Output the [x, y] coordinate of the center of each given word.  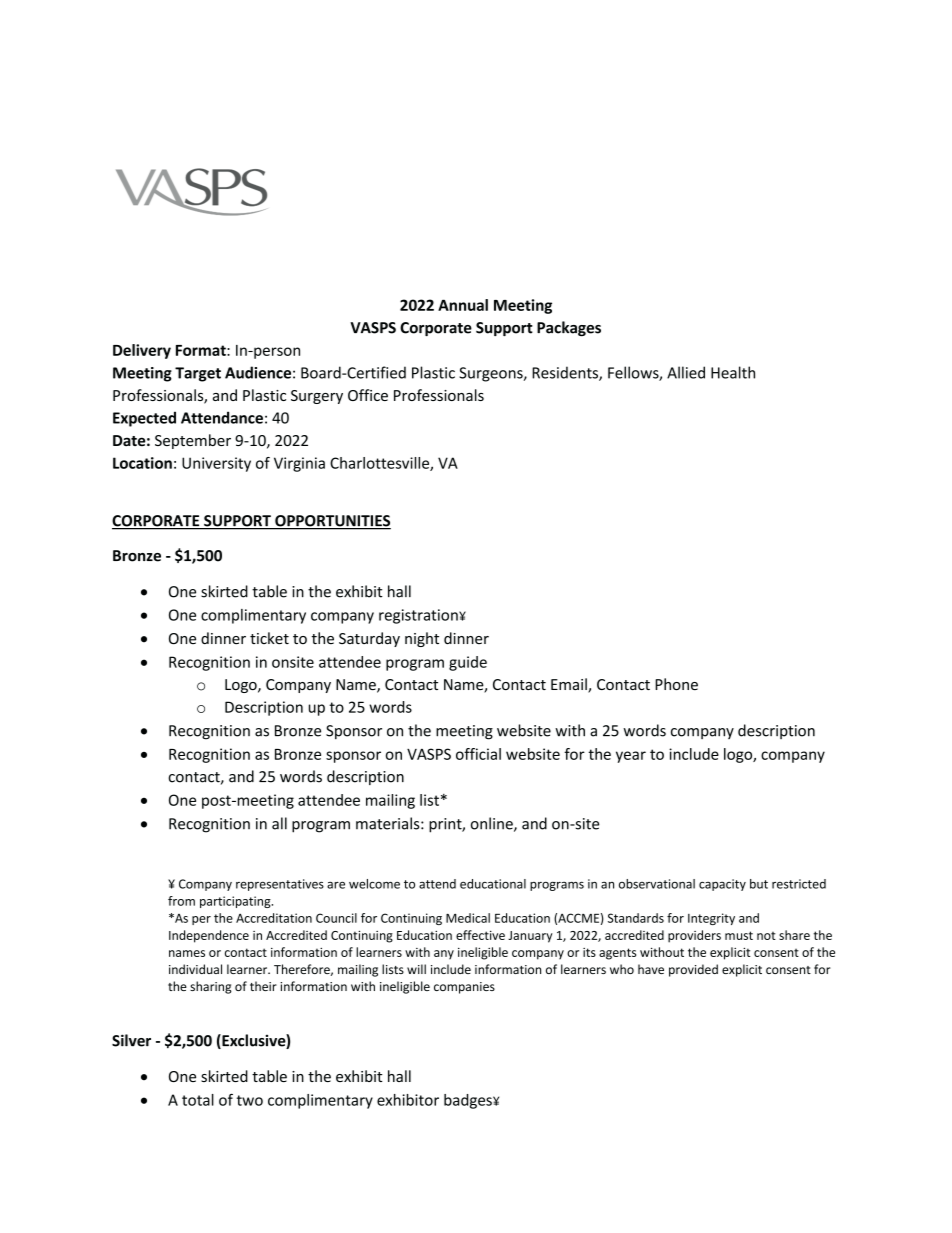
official [478, 754]
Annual [463, 305]
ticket [269, 638]
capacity [722, 885]
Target [198, 374]
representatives [280, 885]
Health [733, 372]
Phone [676, 684]
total [198, 1100]
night [422, 639]
